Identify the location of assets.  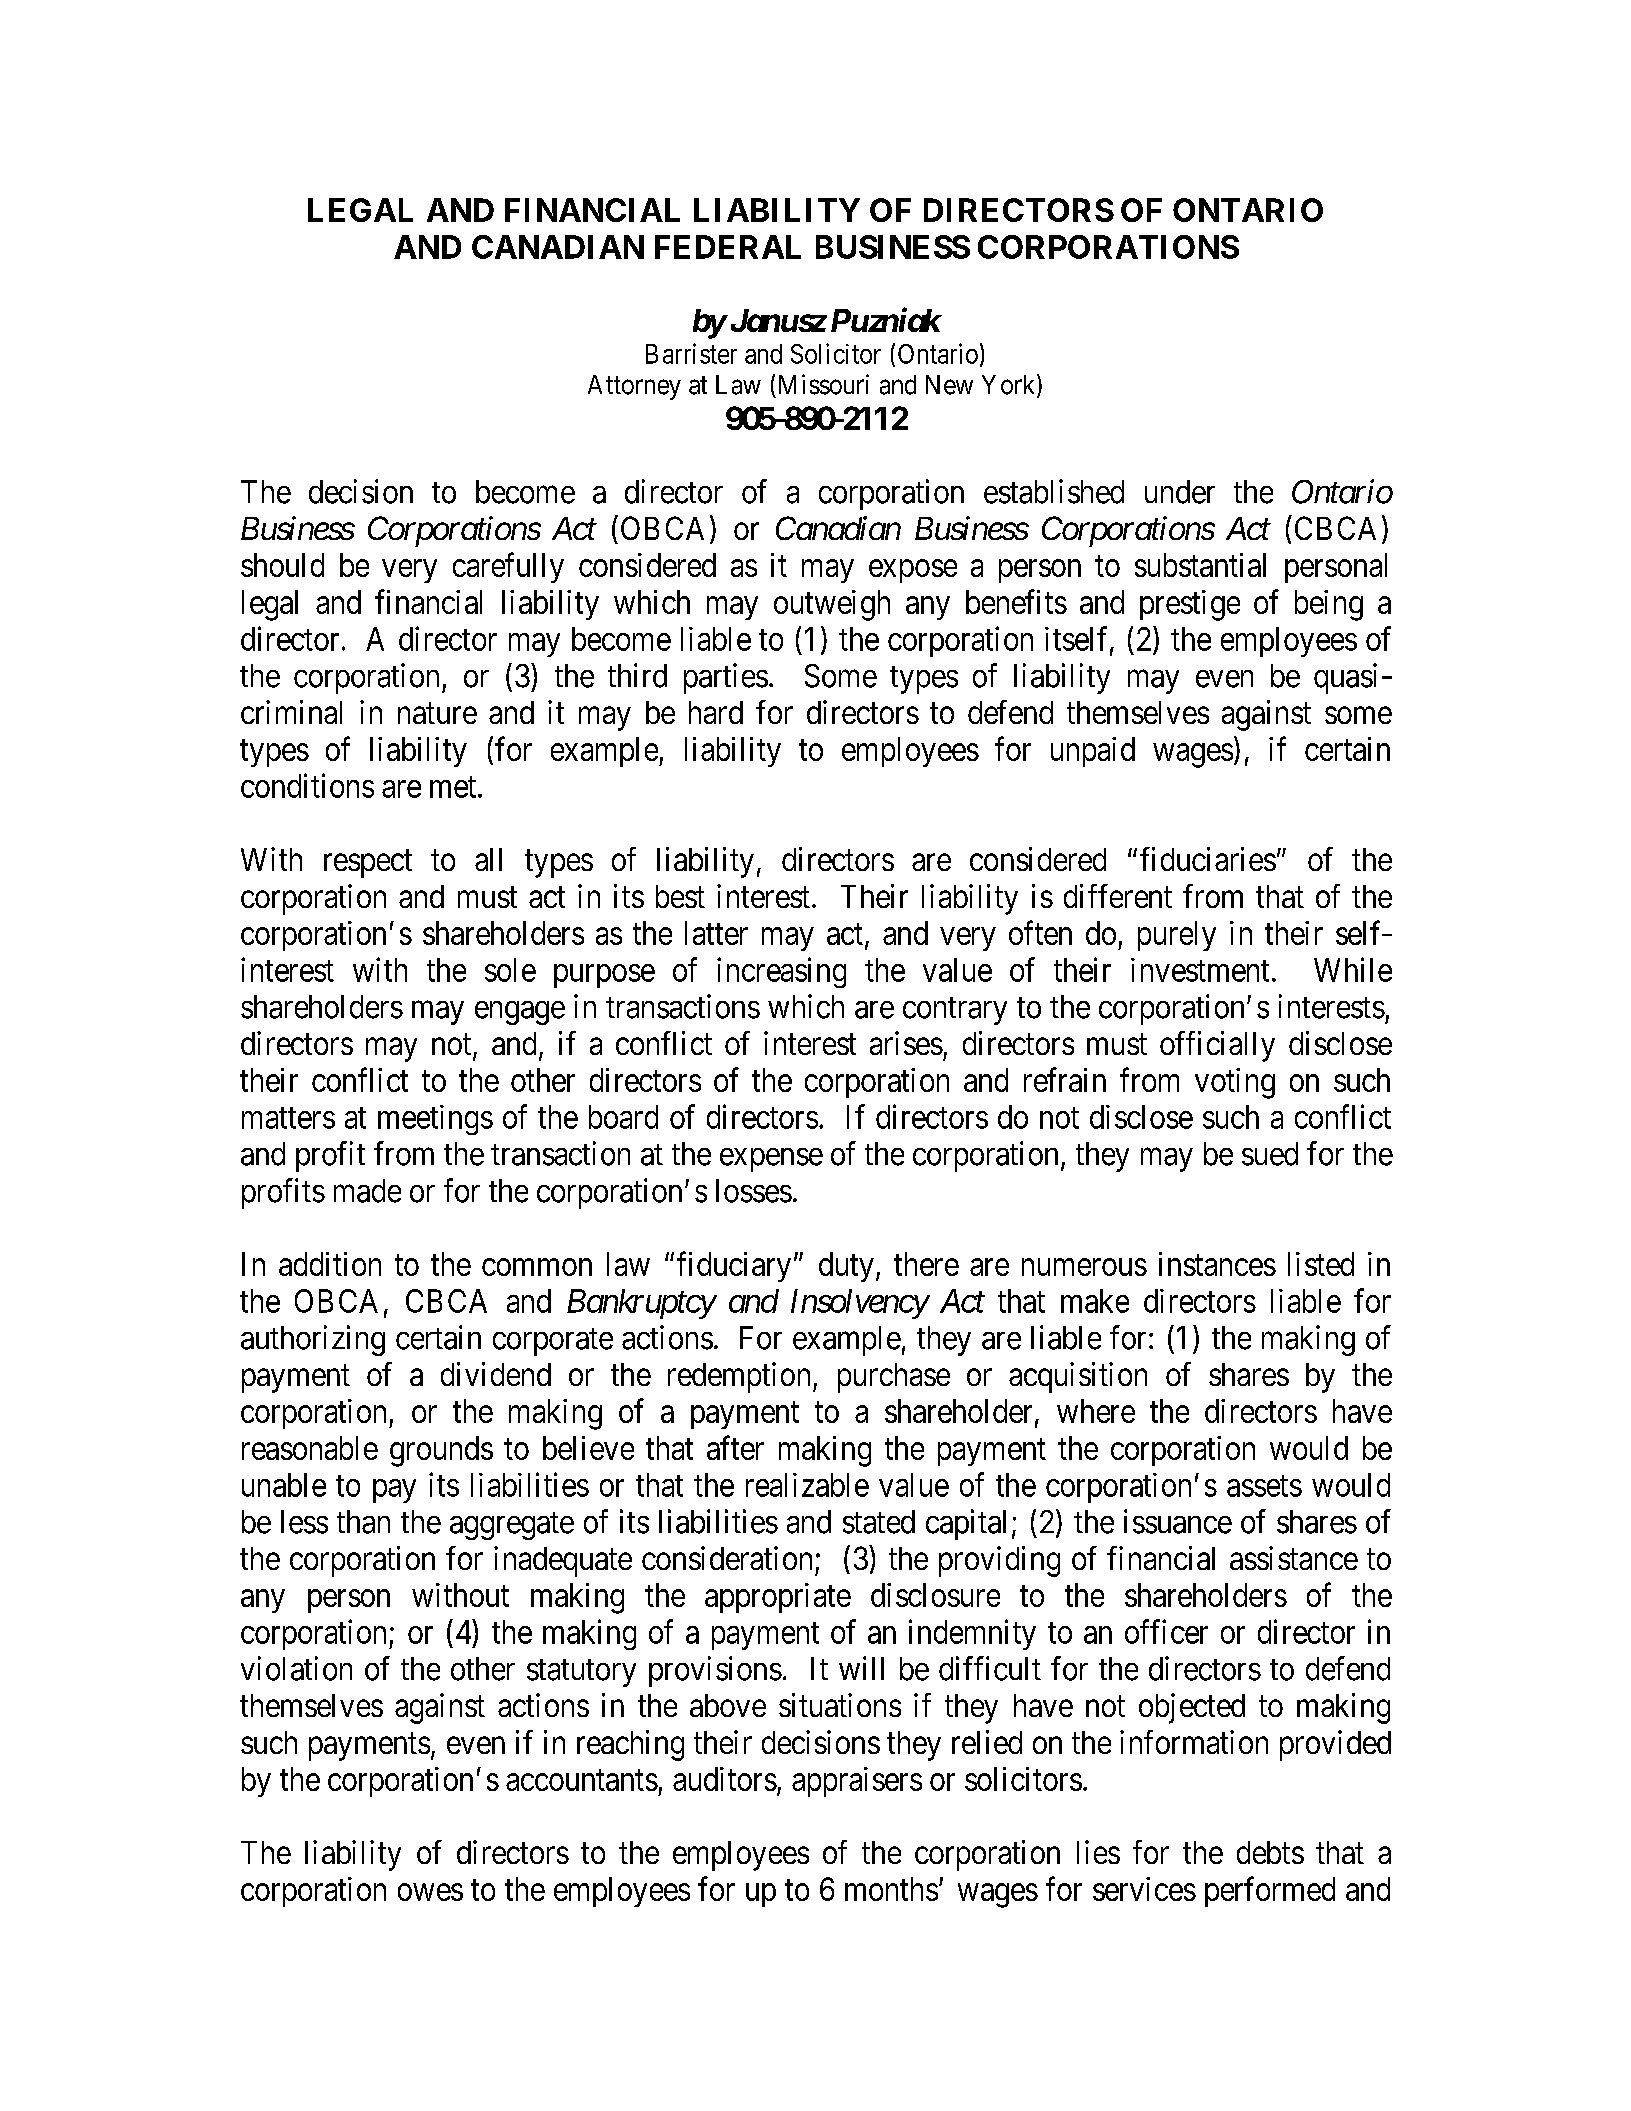
(1264, 1486).
